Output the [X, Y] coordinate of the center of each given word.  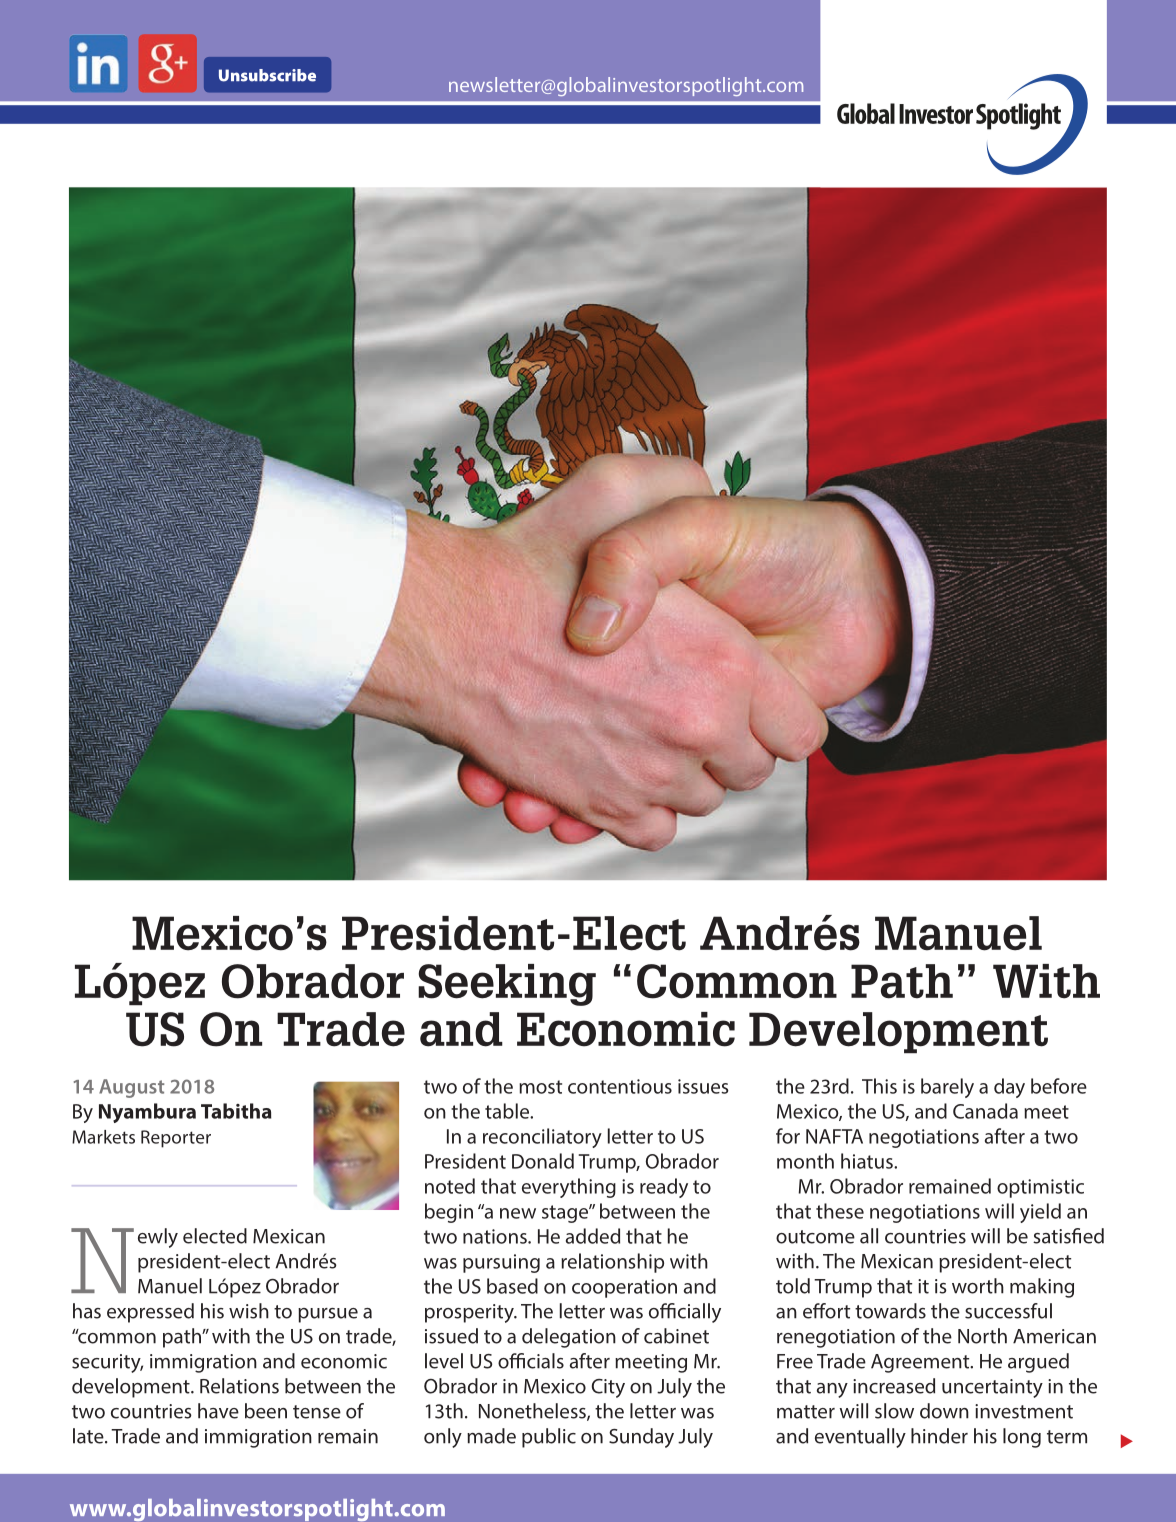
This [879, 1086]
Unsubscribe [267, 75]
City [608, 1388]
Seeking [507, 985]
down [944, 1411]
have [218, 1411]
